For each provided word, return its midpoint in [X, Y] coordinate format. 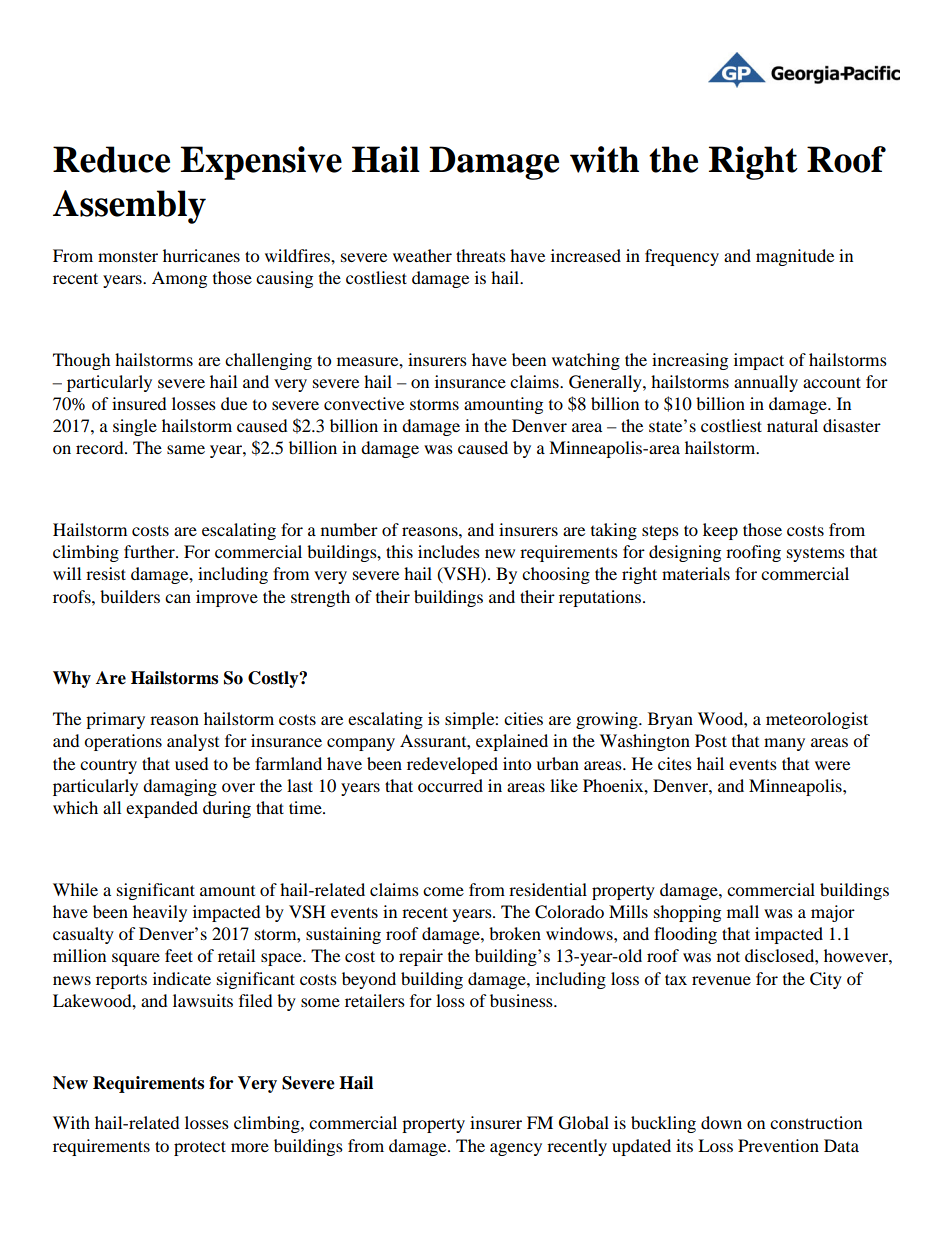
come [443, 891]
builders [130, 596]
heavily [160, 913]
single [135, 427]
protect [200, 1148]
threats [481, 255]
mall [743, 911]
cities [523, 718]
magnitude [795, 257]
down [721, 1122]
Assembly [129, 207]
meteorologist [817, 720]
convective [364, 403]
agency [516, 1149]
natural [792, 425]
